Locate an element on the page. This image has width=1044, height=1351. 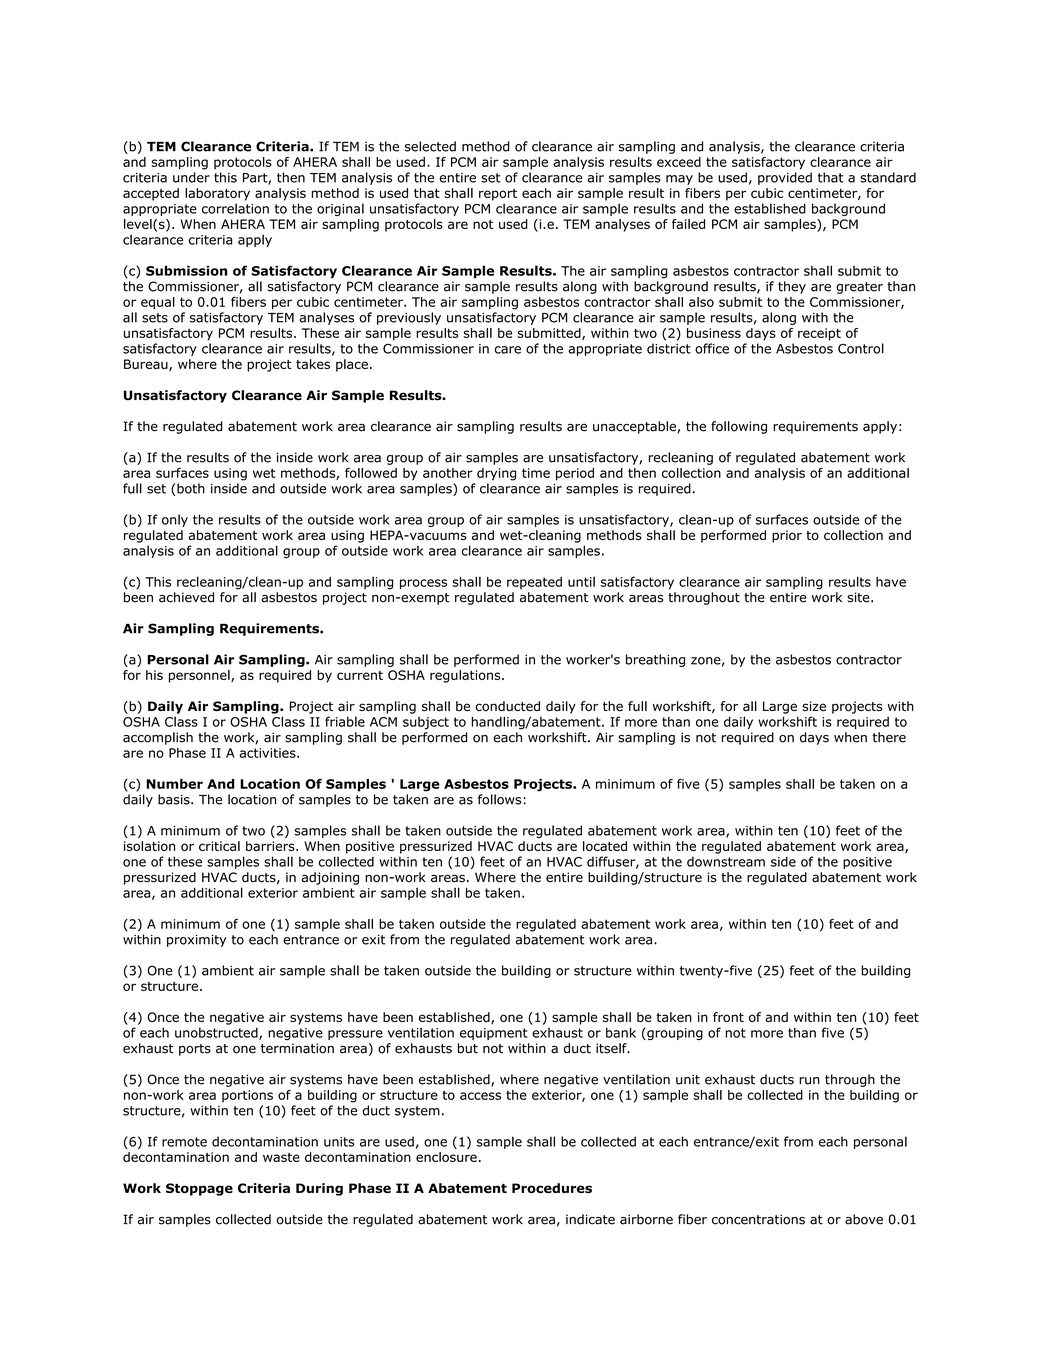
size is located at coordinates (814, 706).
